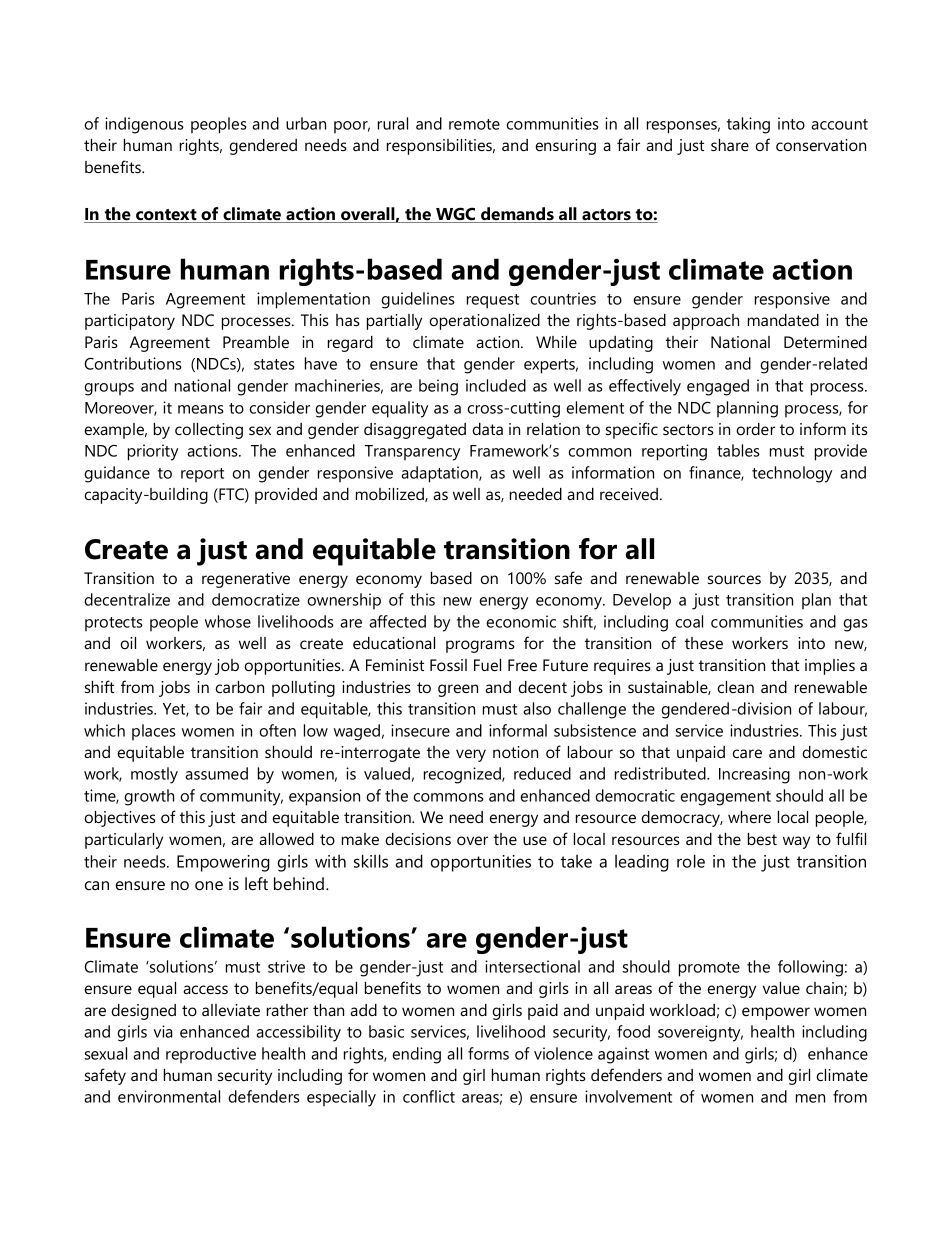  I want to click on forms, so click(488, 1053).
